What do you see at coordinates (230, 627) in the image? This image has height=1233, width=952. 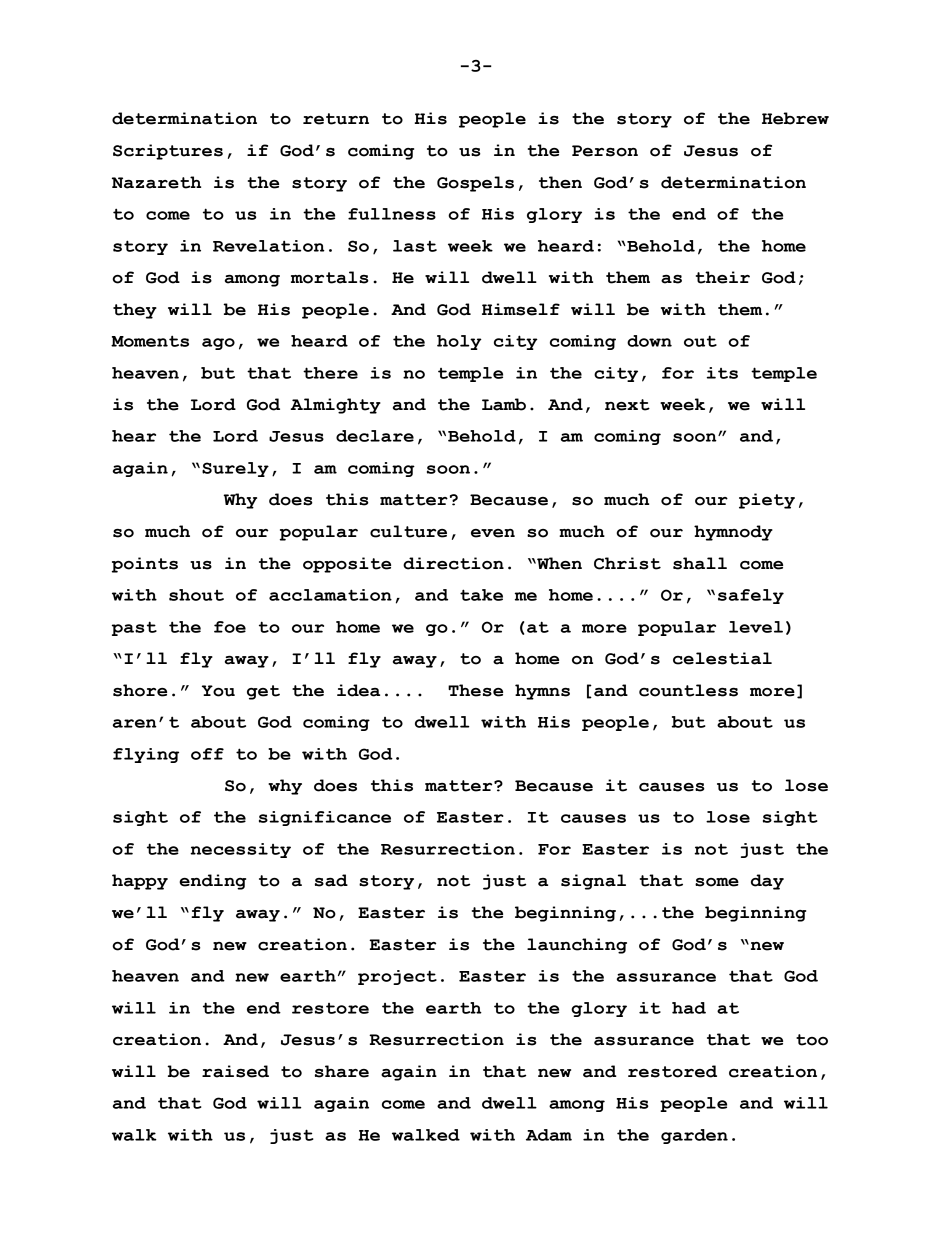 I see `foe` at bounding box center [230, 627].
